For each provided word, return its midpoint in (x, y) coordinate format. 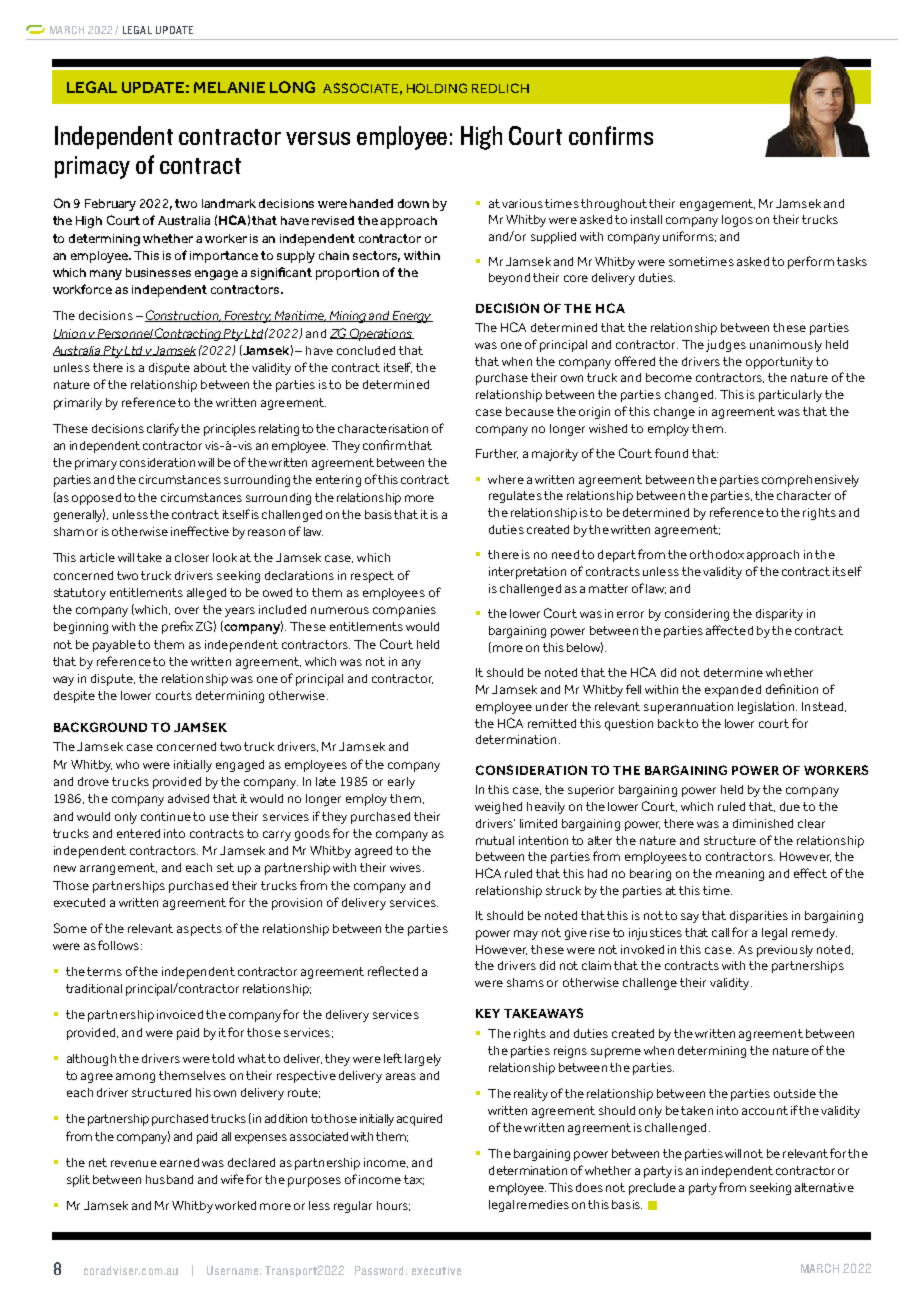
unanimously (786, 346)
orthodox (717, 554)
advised (188, 798)
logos (737, 221)
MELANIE (229, 87)
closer (192, 557)
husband (169, 1179)
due (790, 806)
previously (785, 951)
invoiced (180, 1014)
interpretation (527, 573)
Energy (412, 317)
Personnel (125, 334)
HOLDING (437, 88)
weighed (498, 808)
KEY (488, 1013)
